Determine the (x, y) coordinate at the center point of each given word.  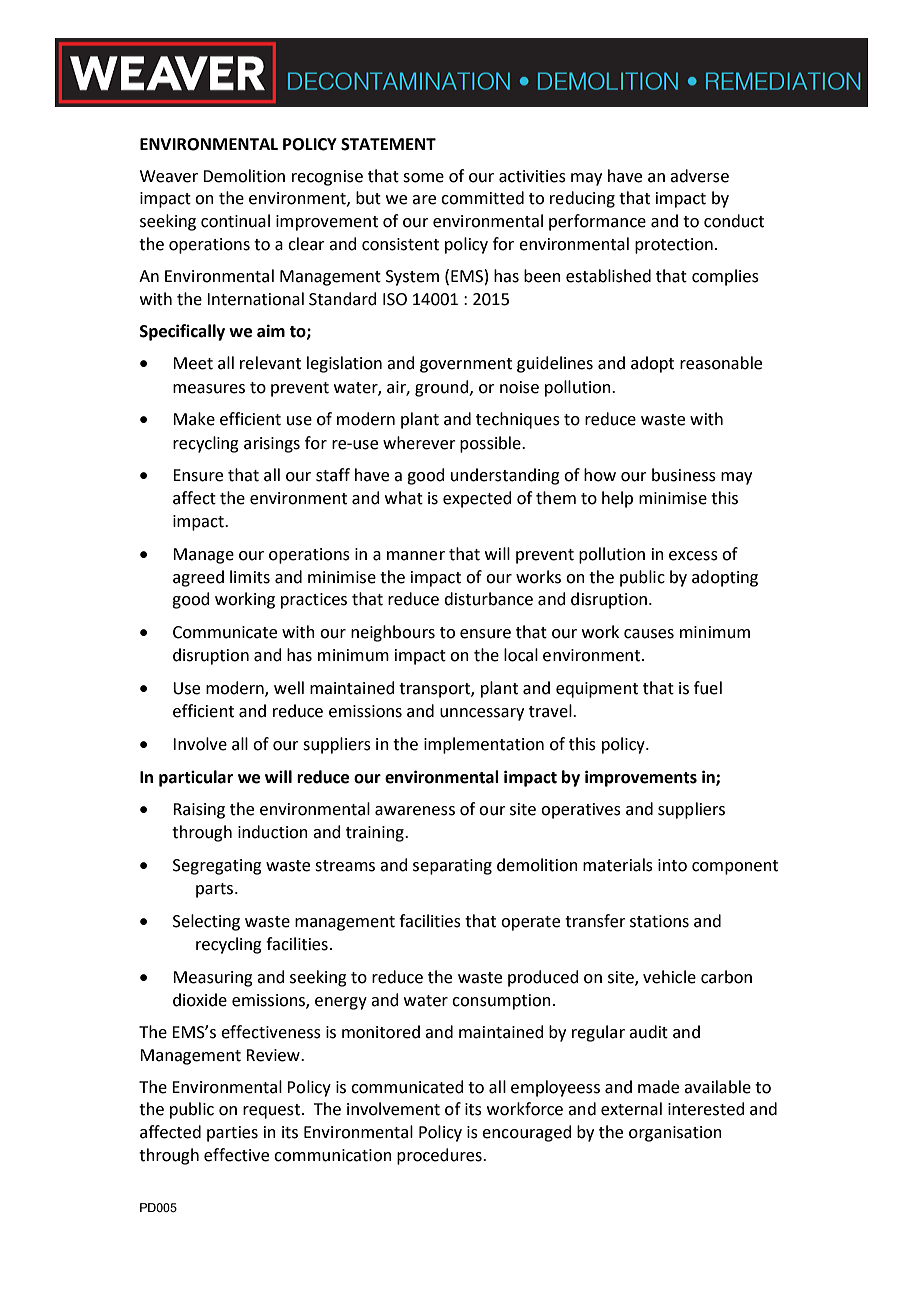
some (423, 178)
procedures (440, 1156)
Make (194, 419)
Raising (199, 811)
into (672, 865)
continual (235, 221)
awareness (415, 811)
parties (232, 1134)
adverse (699, 176)
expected (477, 499)
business (684, 475)
